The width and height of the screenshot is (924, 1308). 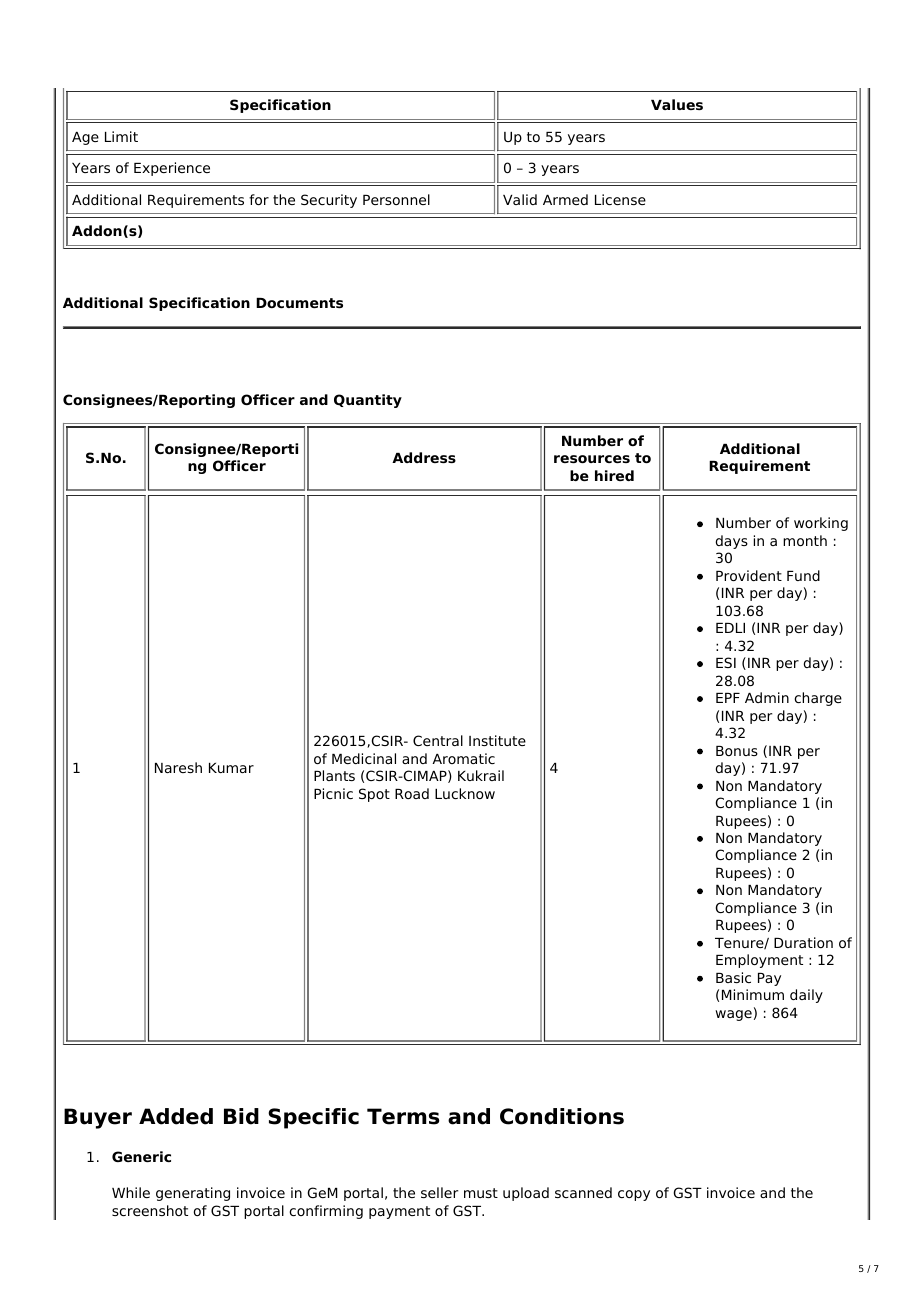 I want to click on Valid, so click(x=520, y=199).
